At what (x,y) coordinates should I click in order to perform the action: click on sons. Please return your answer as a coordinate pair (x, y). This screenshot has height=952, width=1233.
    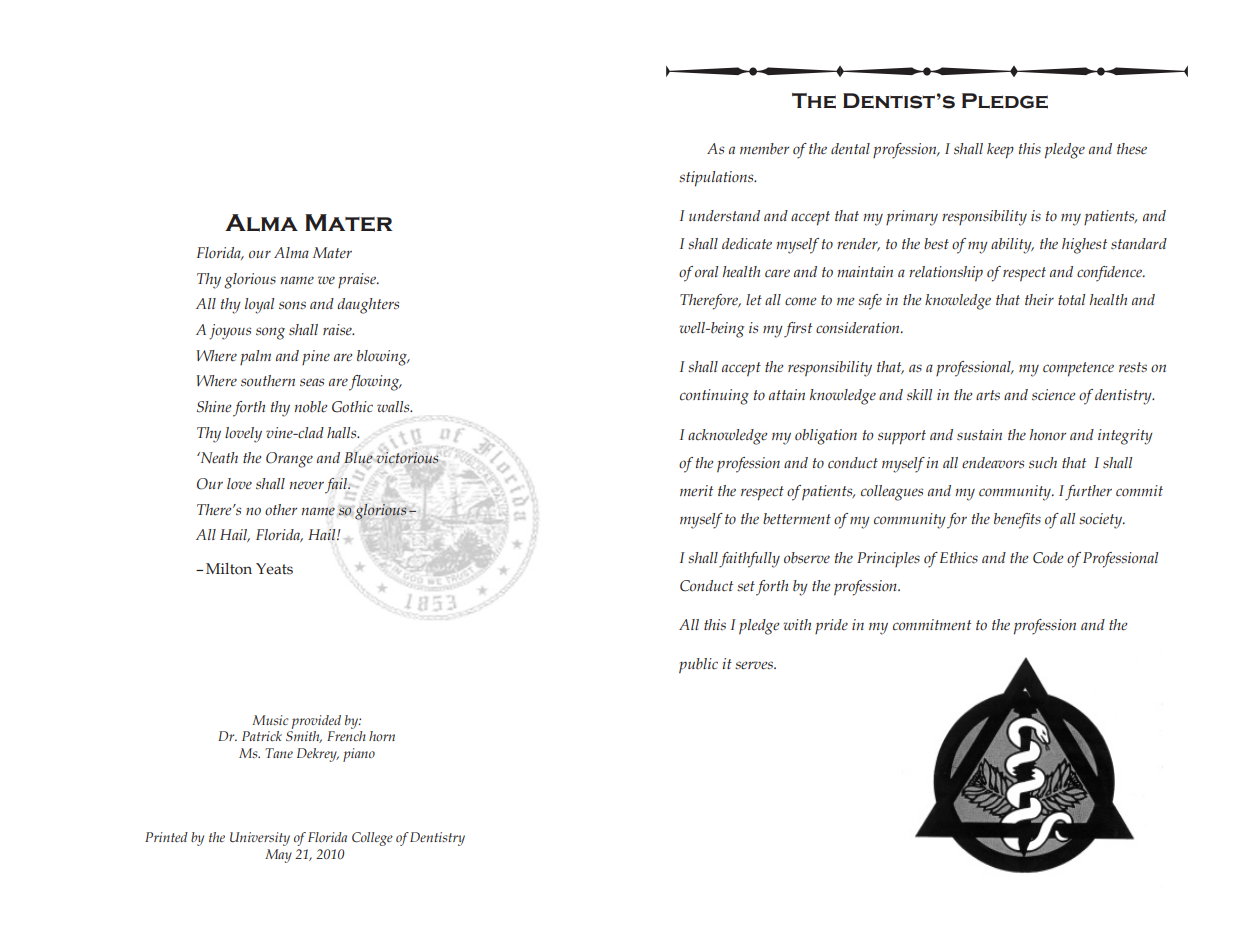
    Looking at the image, I should click on (292, 305).
